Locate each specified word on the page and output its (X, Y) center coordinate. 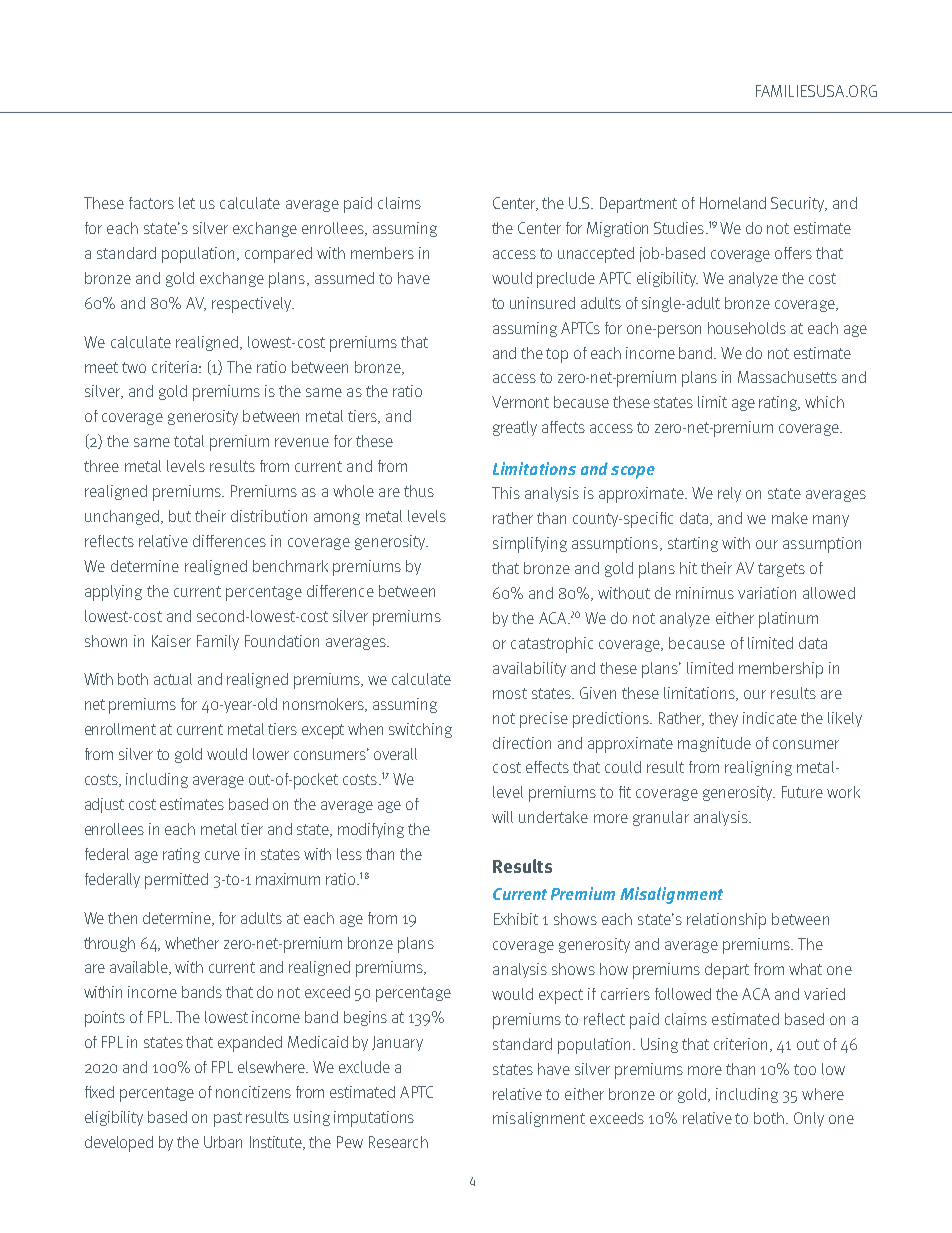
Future (802, 792)
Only (809, 1119)
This (506, 493)
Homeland (733, 203)
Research (398, 1142)
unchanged (123, 517)
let (187, 203)
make (790, 518)
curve (222, 855)
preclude (566, 280)
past (228, 1119)
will (502, 817)
